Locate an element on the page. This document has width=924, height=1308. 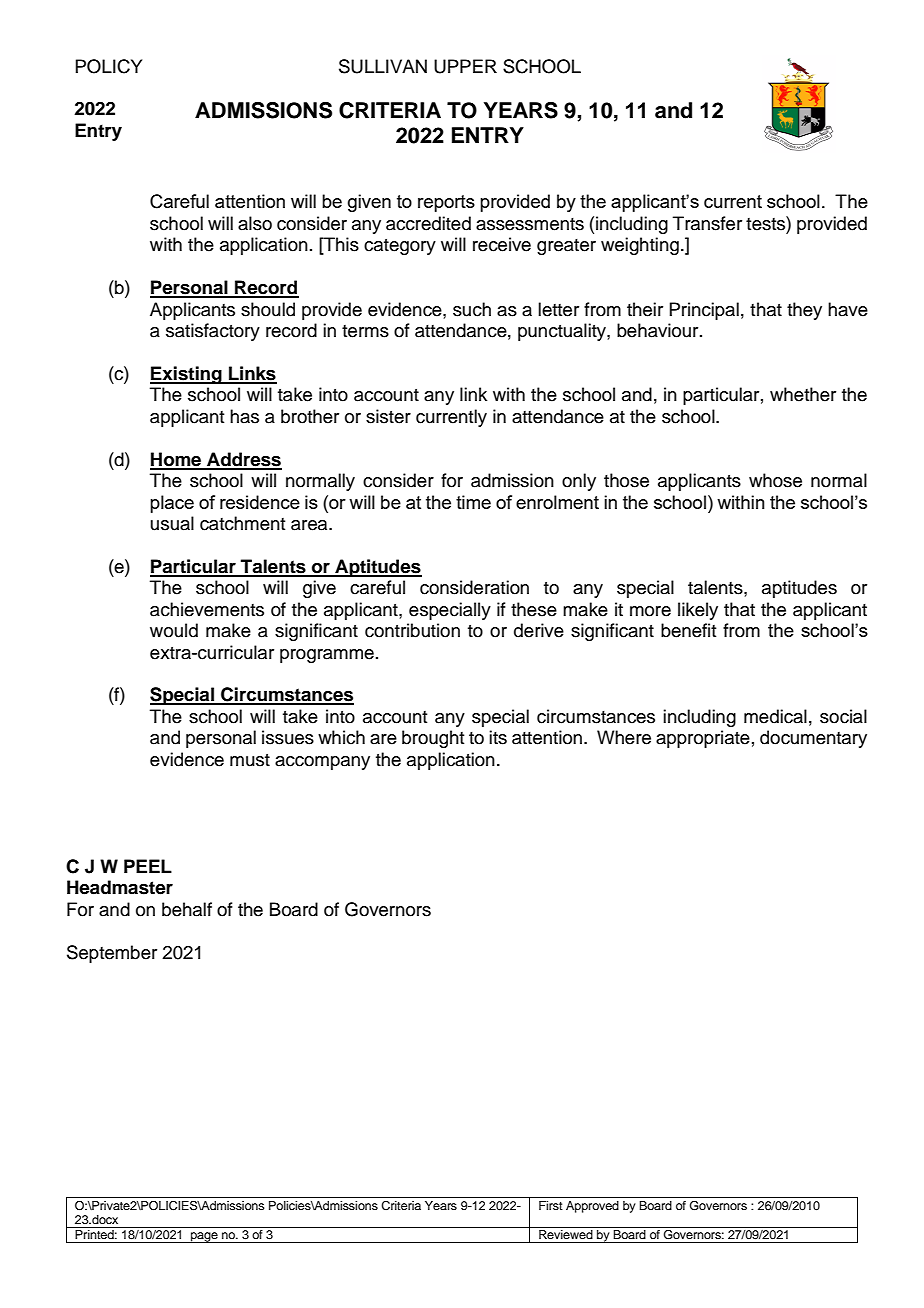
Transfer is located at coordinates (707, 223).
